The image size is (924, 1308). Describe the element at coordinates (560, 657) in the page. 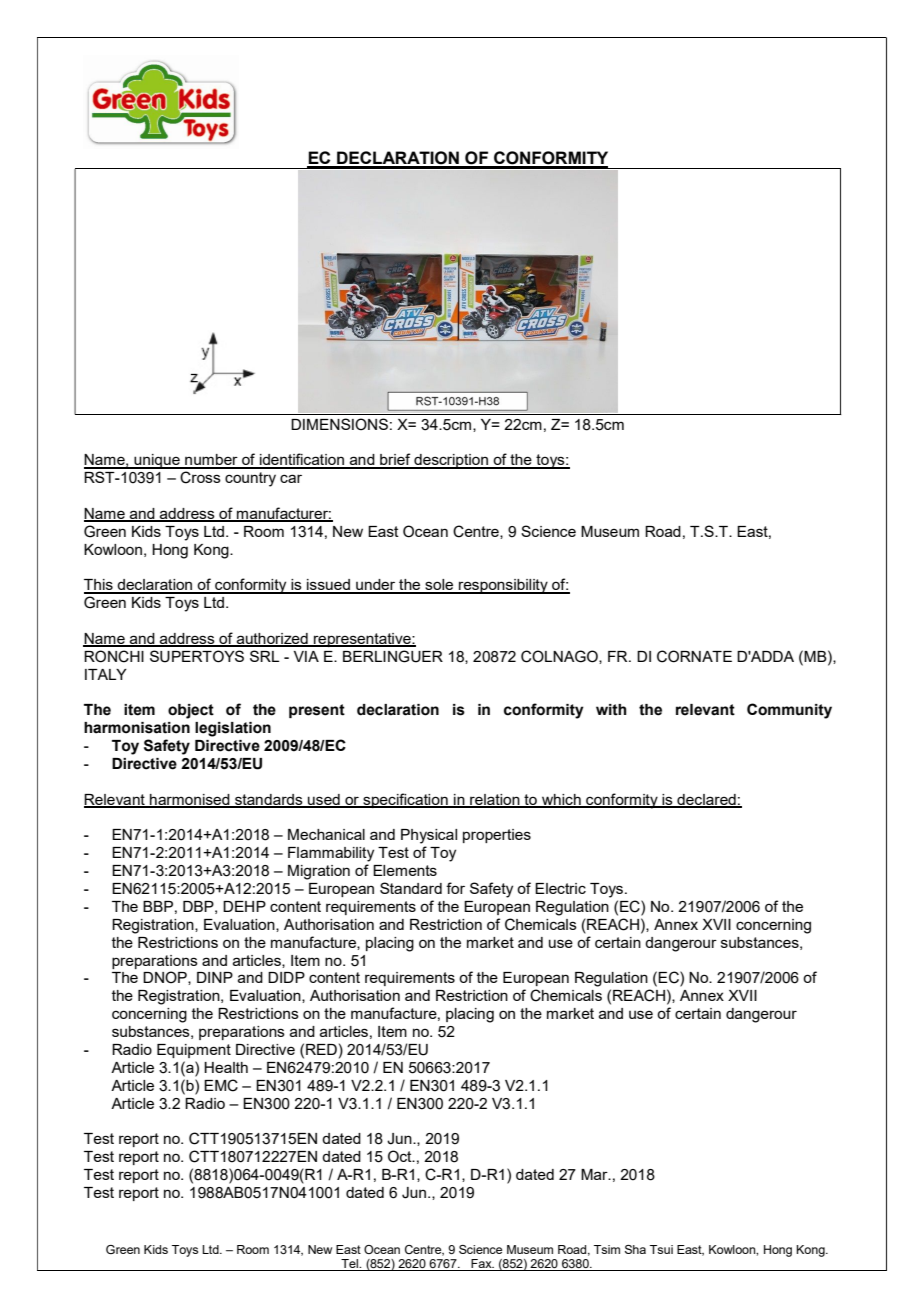

I see `COLNAGO` at that location.
